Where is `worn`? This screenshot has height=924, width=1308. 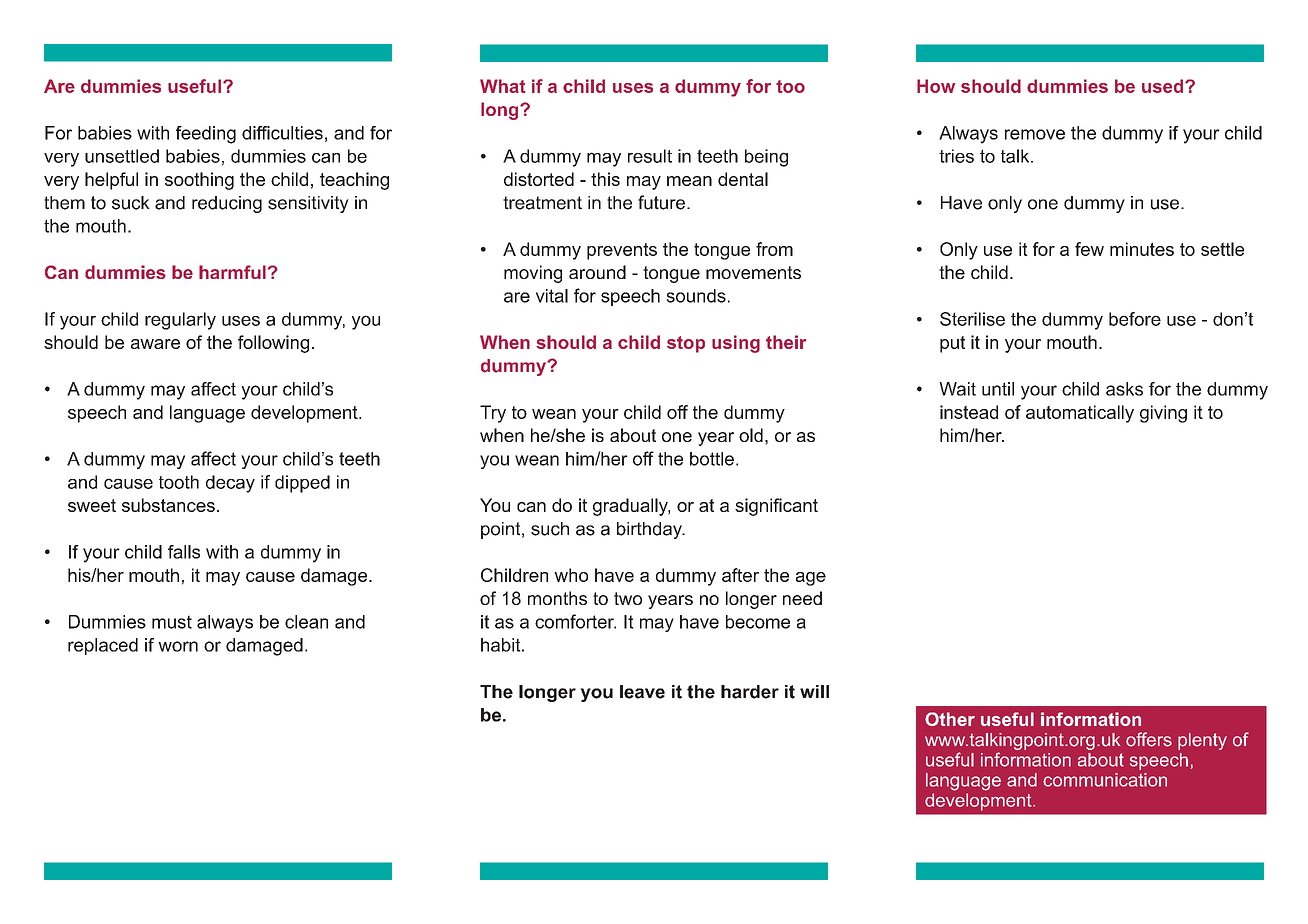
worn is located at coordinates (178, 646).
